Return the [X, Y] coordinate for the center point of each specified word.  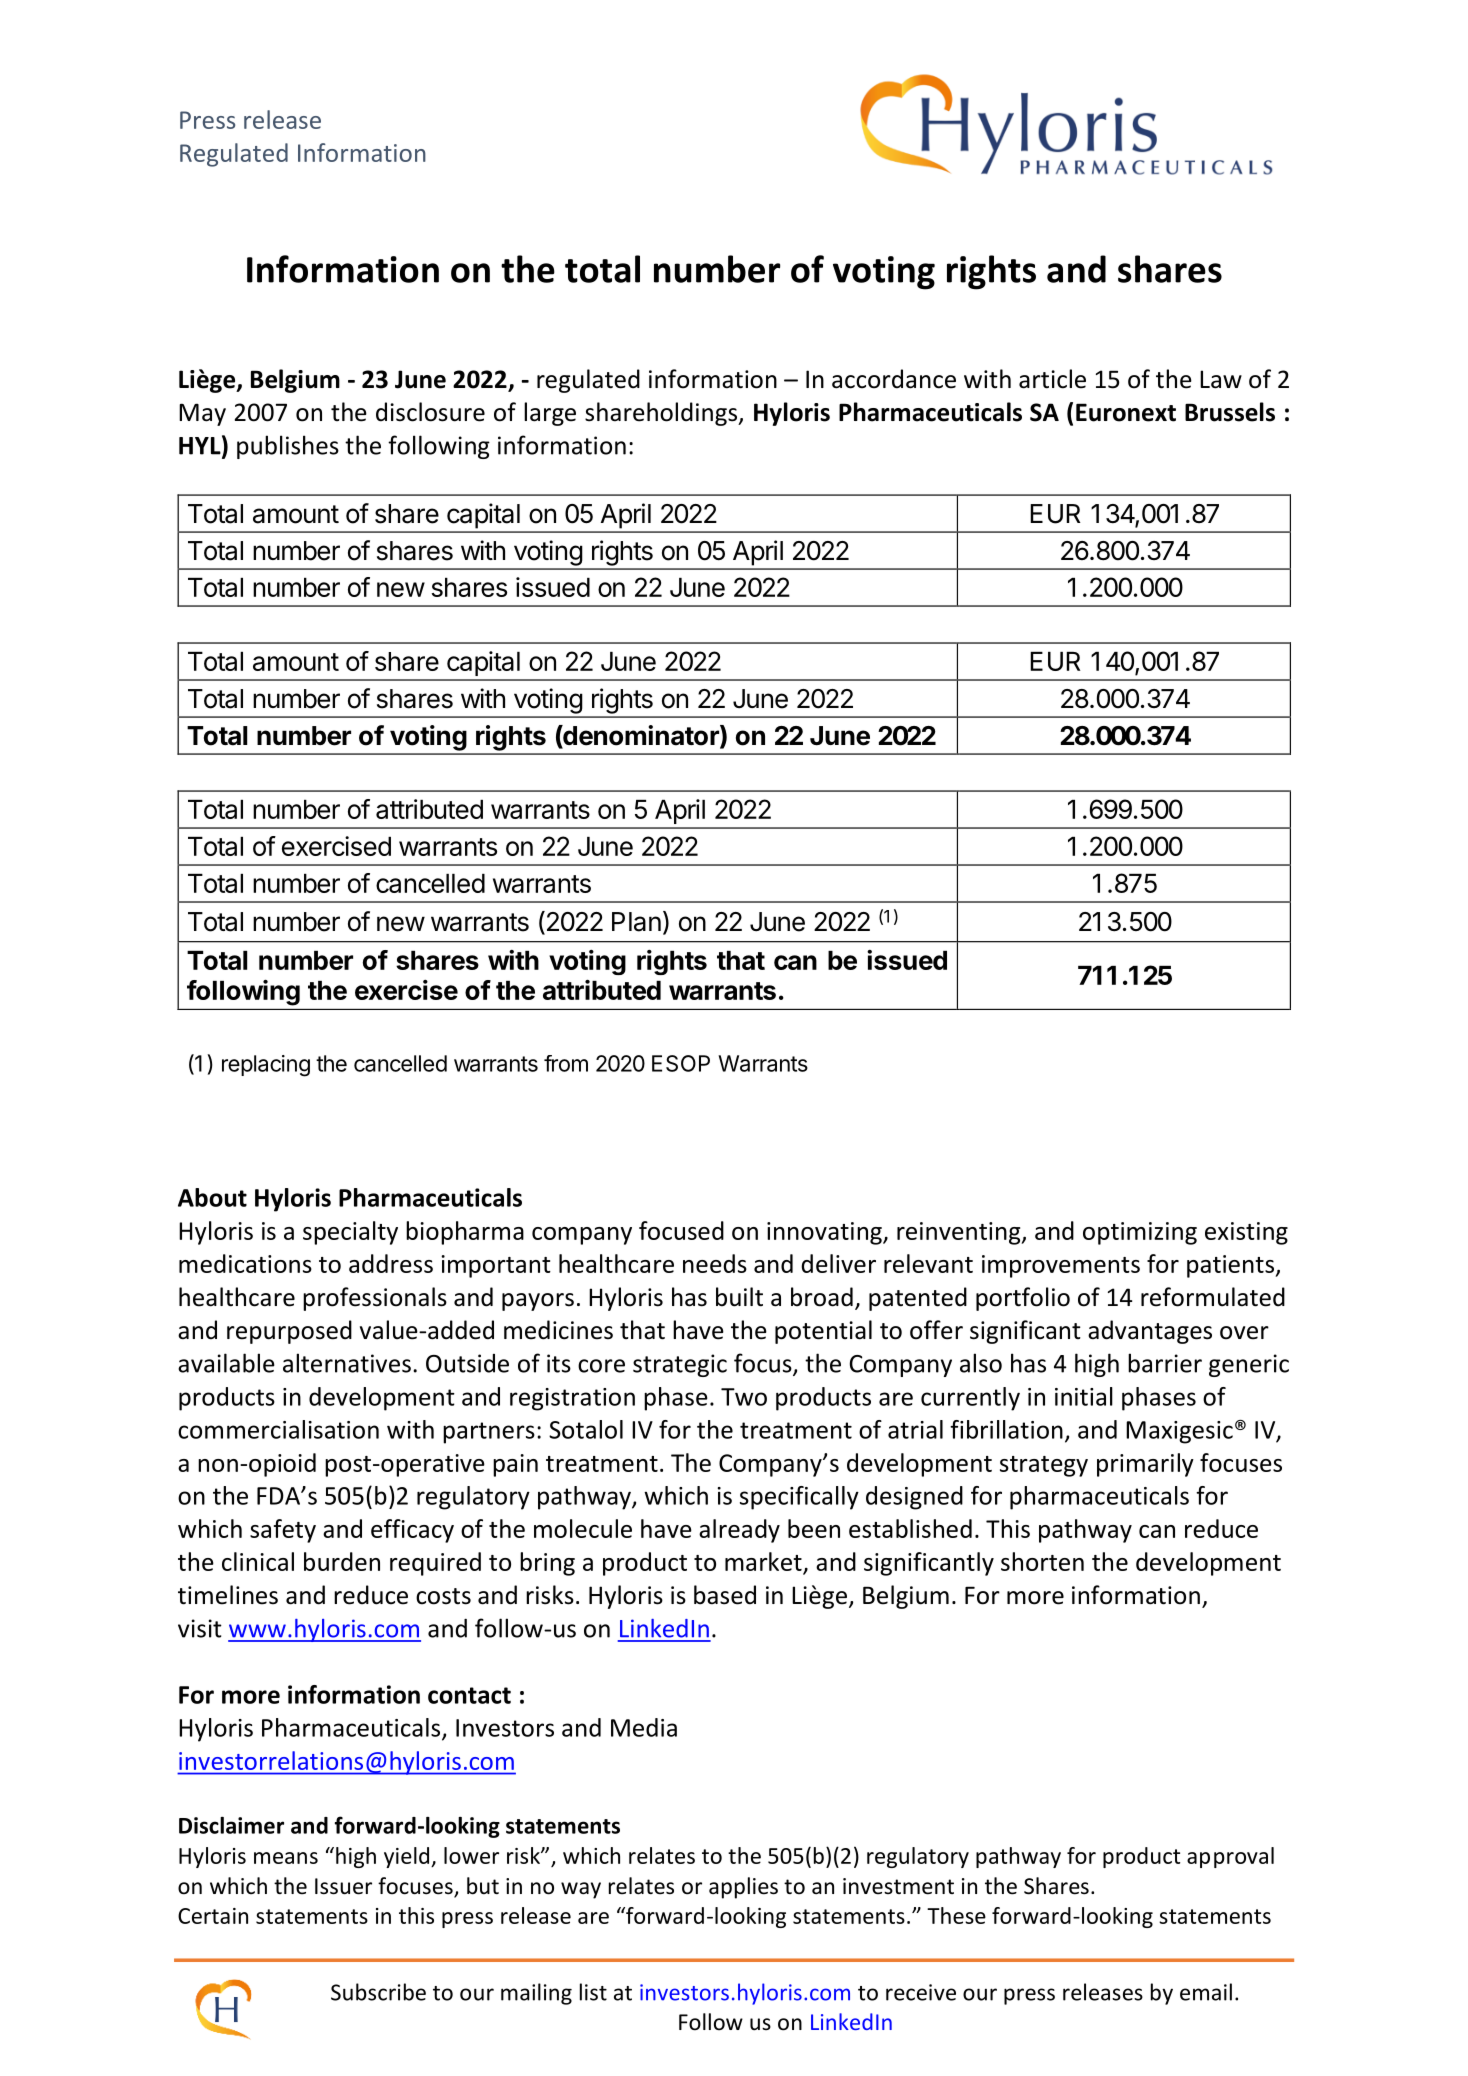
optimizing [1140, 1233]
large [550, 414]
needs [715, 1263]
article [1052, 379]
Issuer [343, 1886]
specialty [350, 1233]
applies [743, 1888]
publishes [288, 447]
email [1206, 1992]
